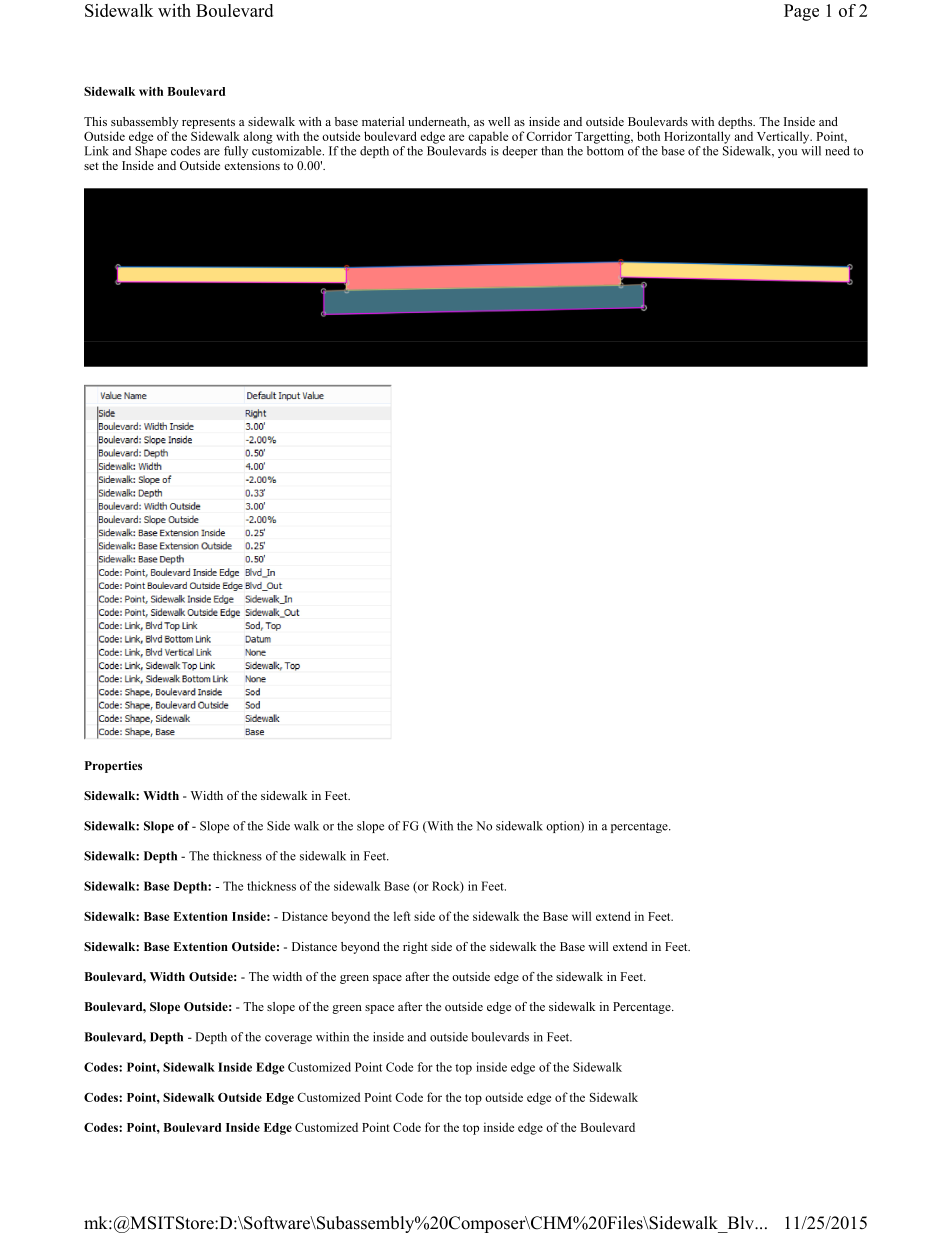  What do you see at coordinates (402, 916) in the image?
I see `left` at bounding box center [402, 916].
